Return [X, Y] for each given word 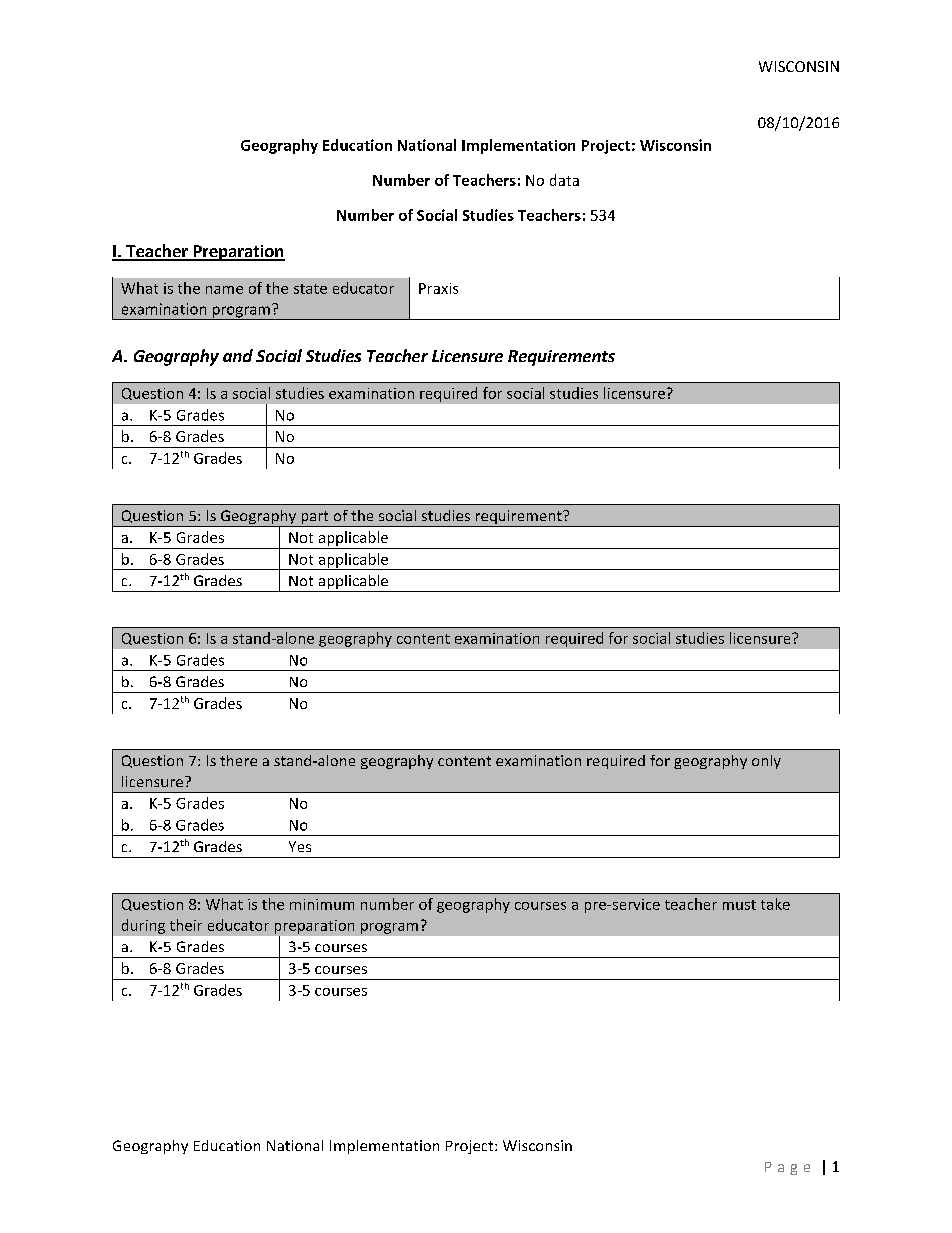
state [310, 289]
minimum [322, 904]
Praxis [438, 288]
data [564, 180]
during [143, 926]
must [739, 905]
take [775, 904]
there [238, 760]
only [766, 762]
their [186, 925]
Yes [300, 846]
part [315, 519]
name [224, 290]
